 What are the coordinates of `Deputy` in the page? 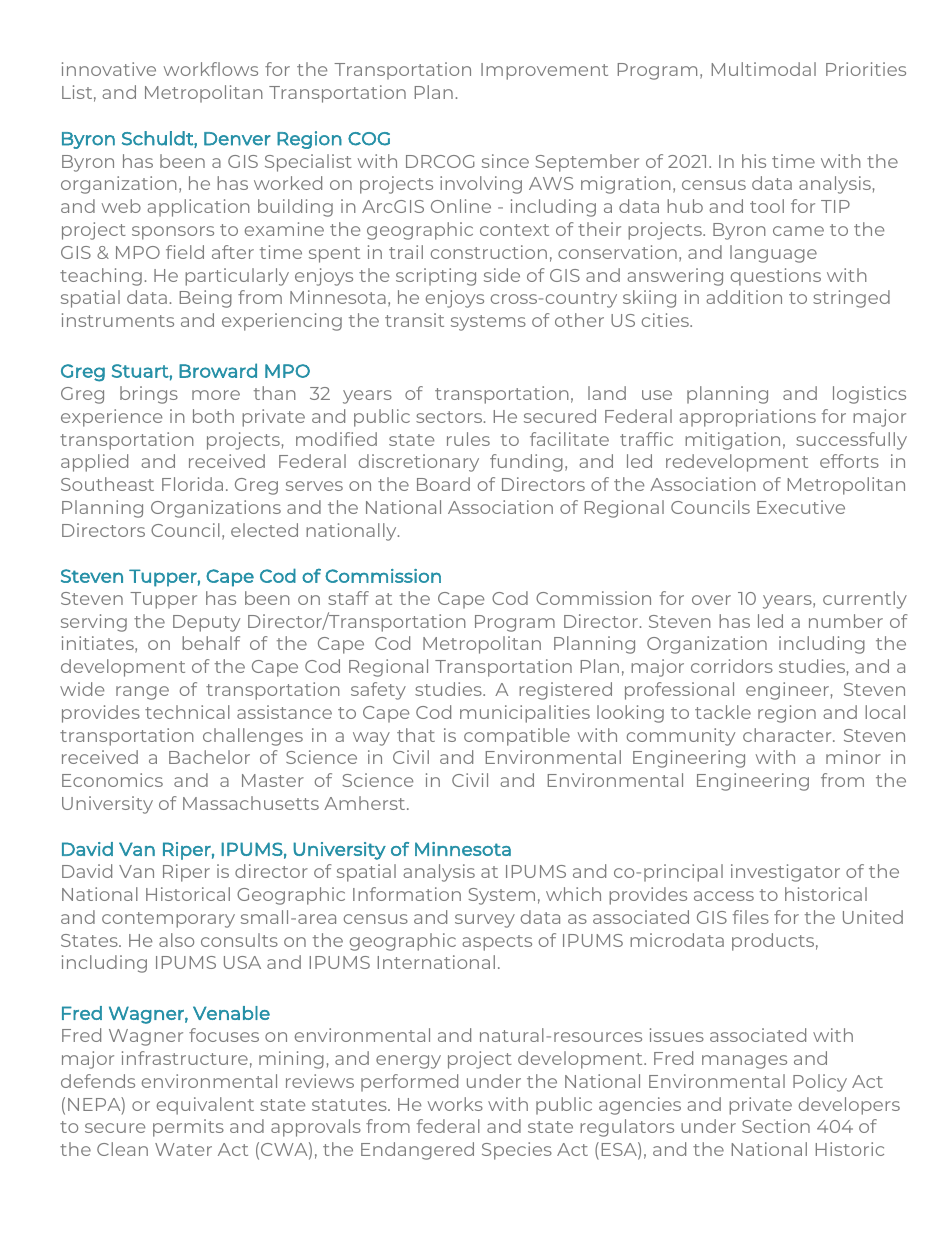 It's located at (206, 623).
